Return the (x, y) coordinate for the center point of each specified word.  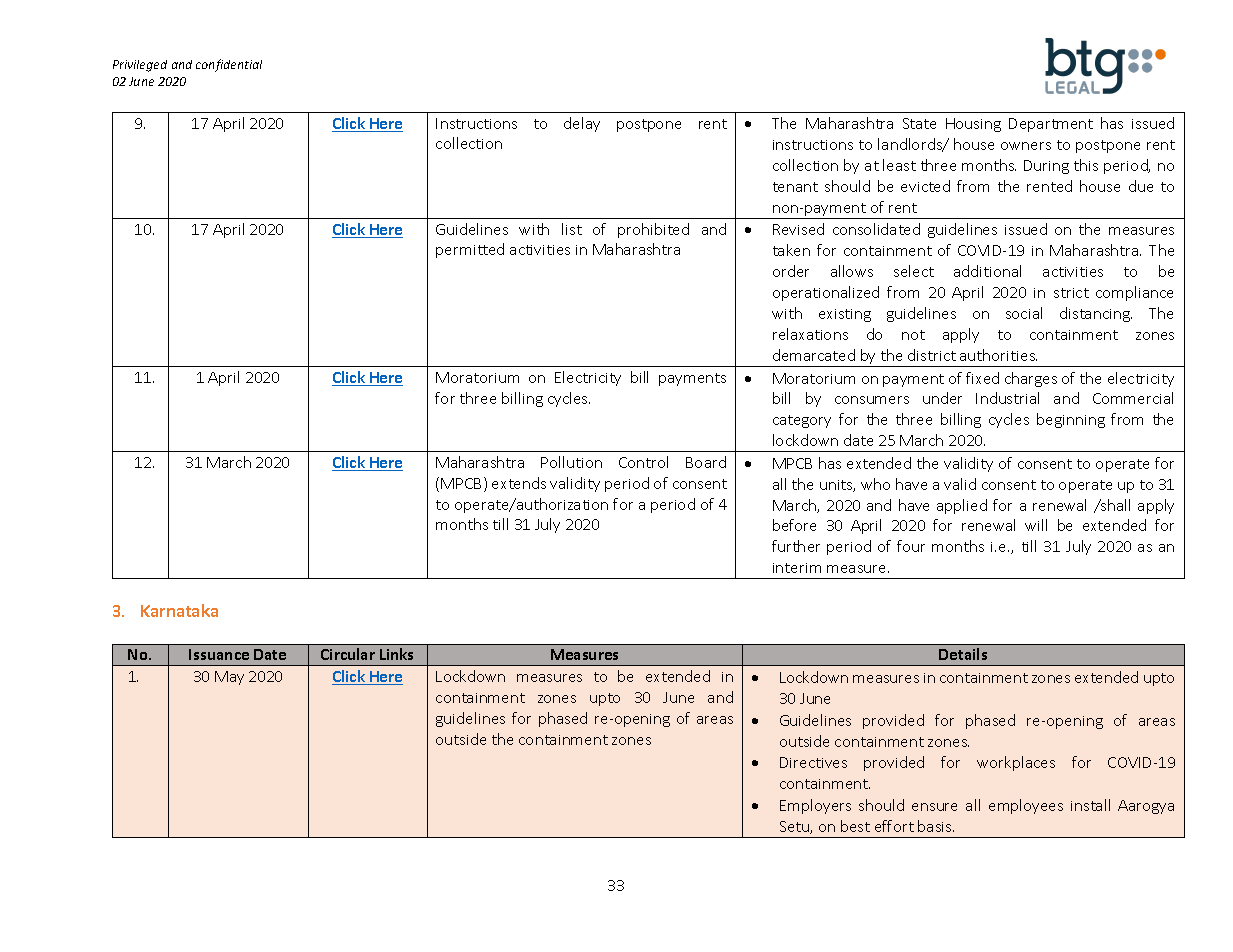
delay (582, 124)
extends (519, 483)
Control (643, 462)
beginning (1071, 420)
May (229, 678)
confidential (229, 65)
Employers (815, 806)
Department (1051, 125)
